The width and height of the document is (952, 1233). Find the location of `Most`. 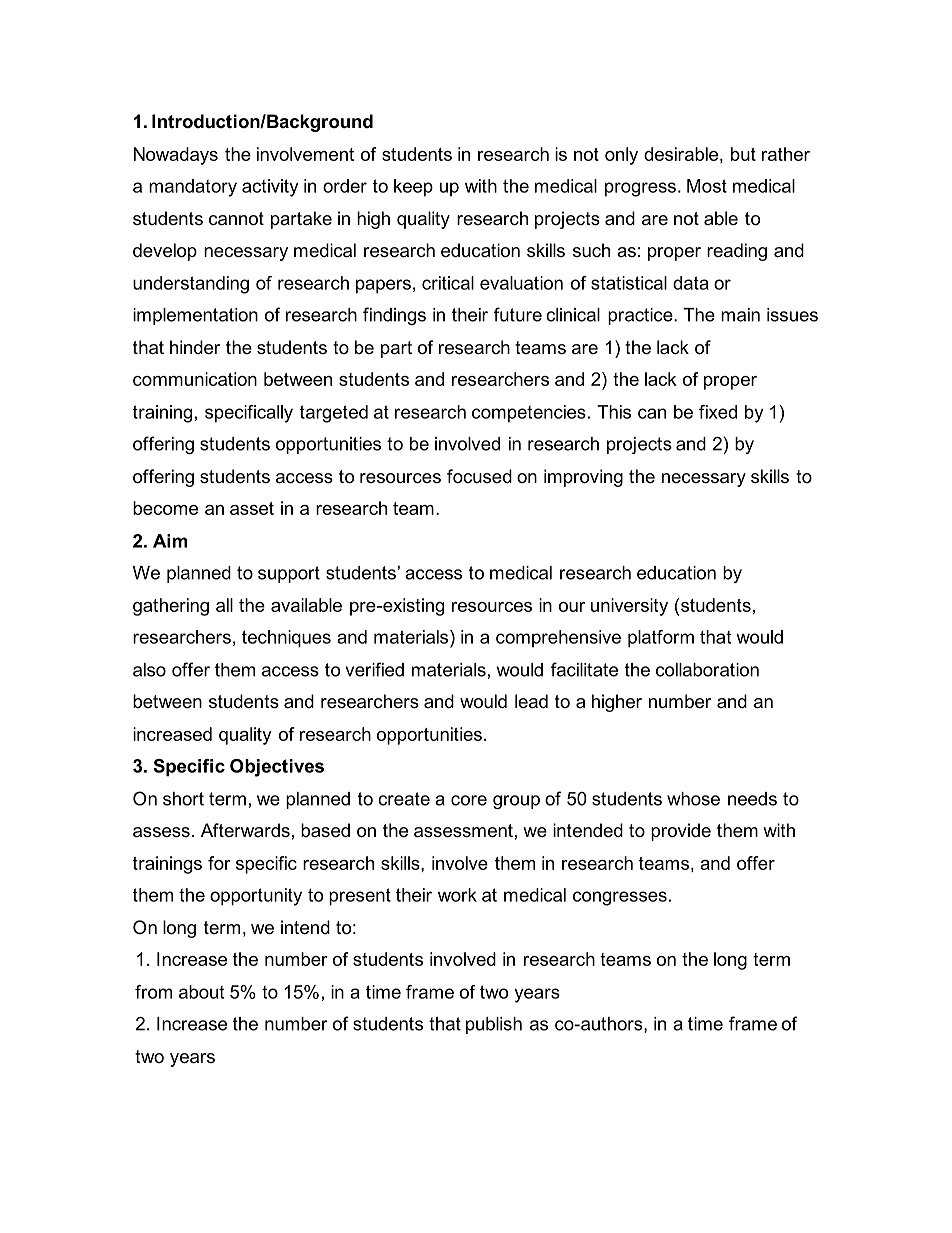

Most is located at coordinates (707, 186).
